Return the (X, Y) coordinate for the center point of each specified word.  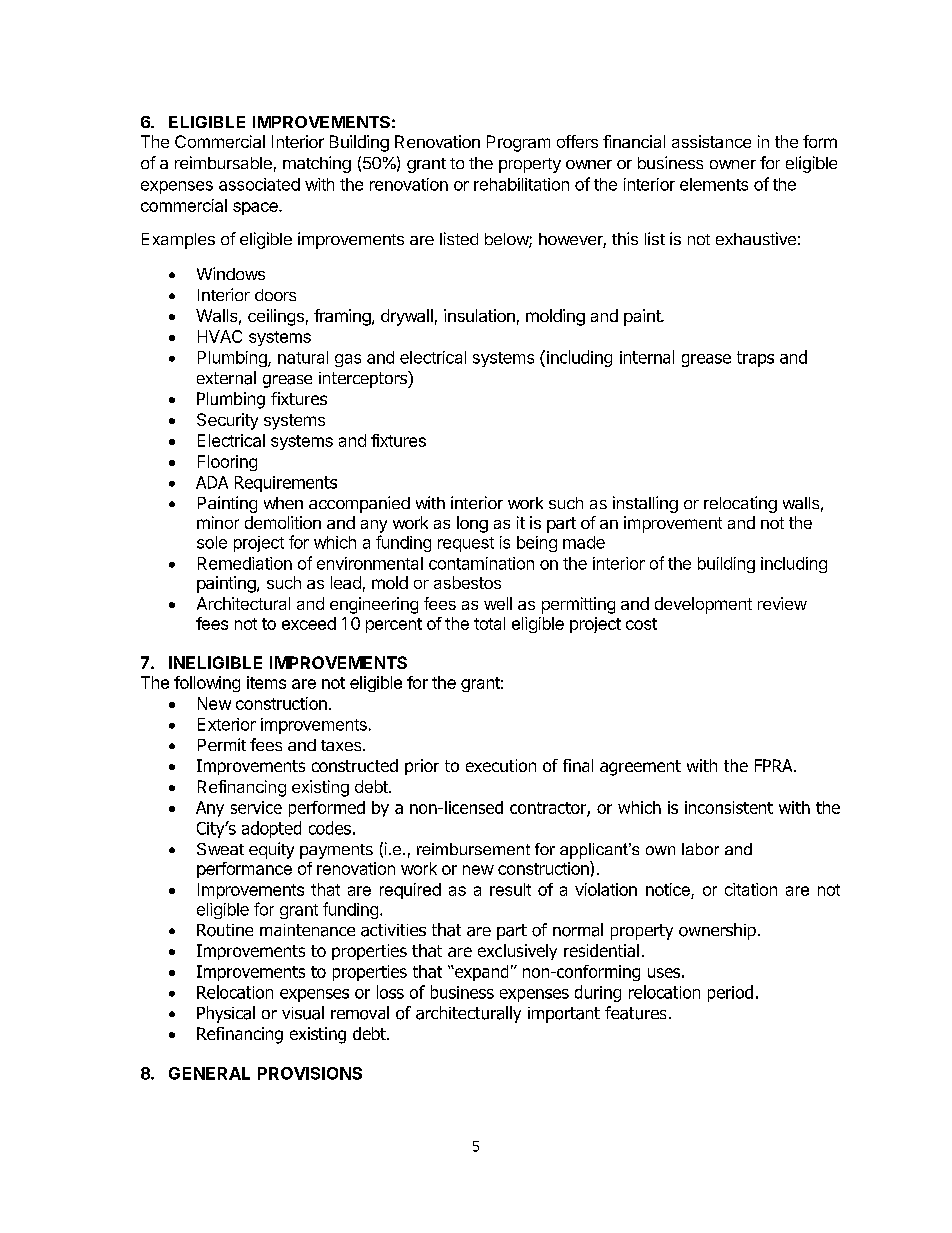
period (730, 993)
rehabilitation (521, 184)
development (703, 605)
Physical (226, 1014)
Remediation (245, 563)
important (564, 1015)
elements (714, 184)
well (498, 603)
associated (259, 184)
